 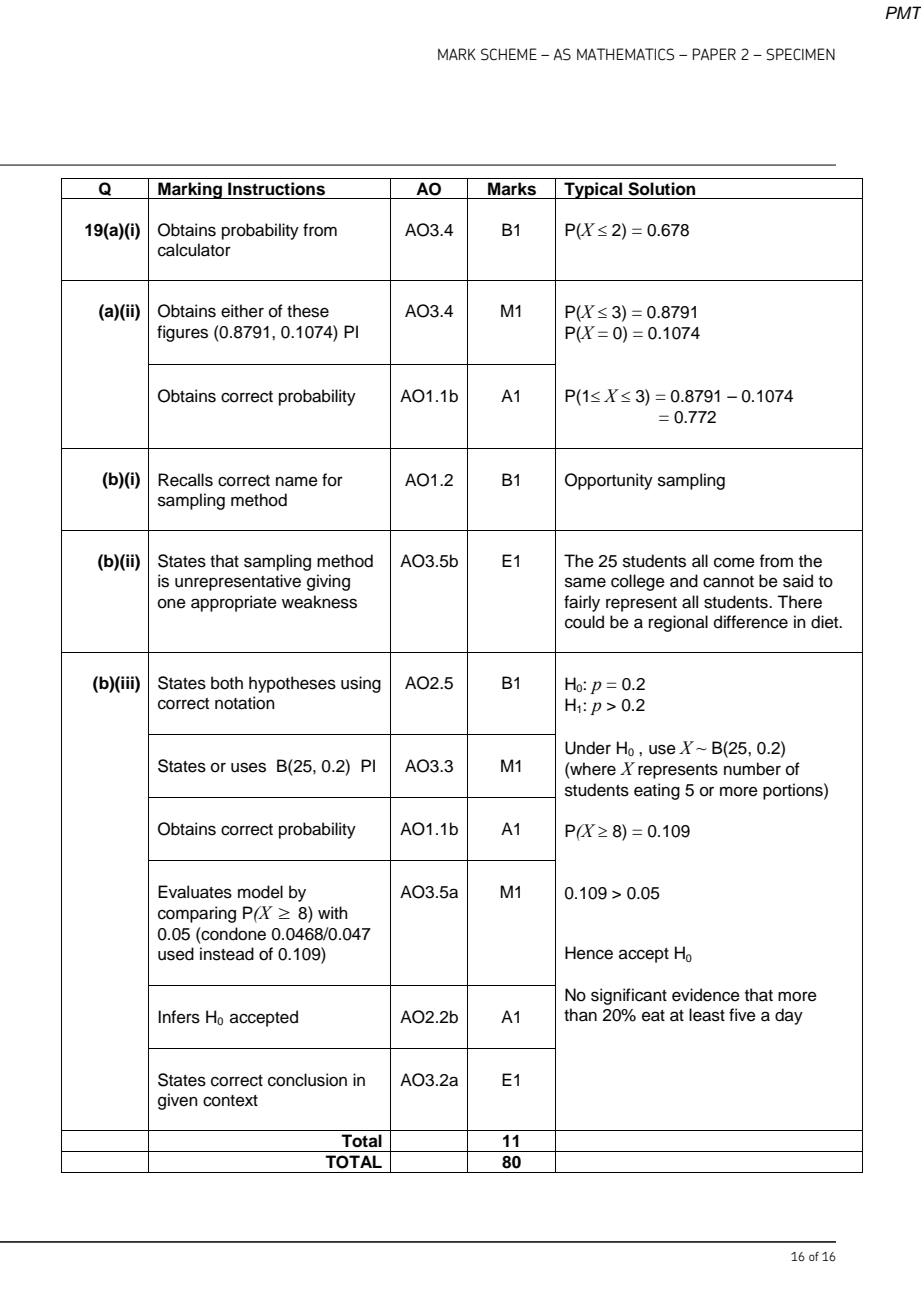 What do you see at coordinates (800, 54) in the screenshot?
I see `SPECIMEN` at bounding box center [800, 54].
